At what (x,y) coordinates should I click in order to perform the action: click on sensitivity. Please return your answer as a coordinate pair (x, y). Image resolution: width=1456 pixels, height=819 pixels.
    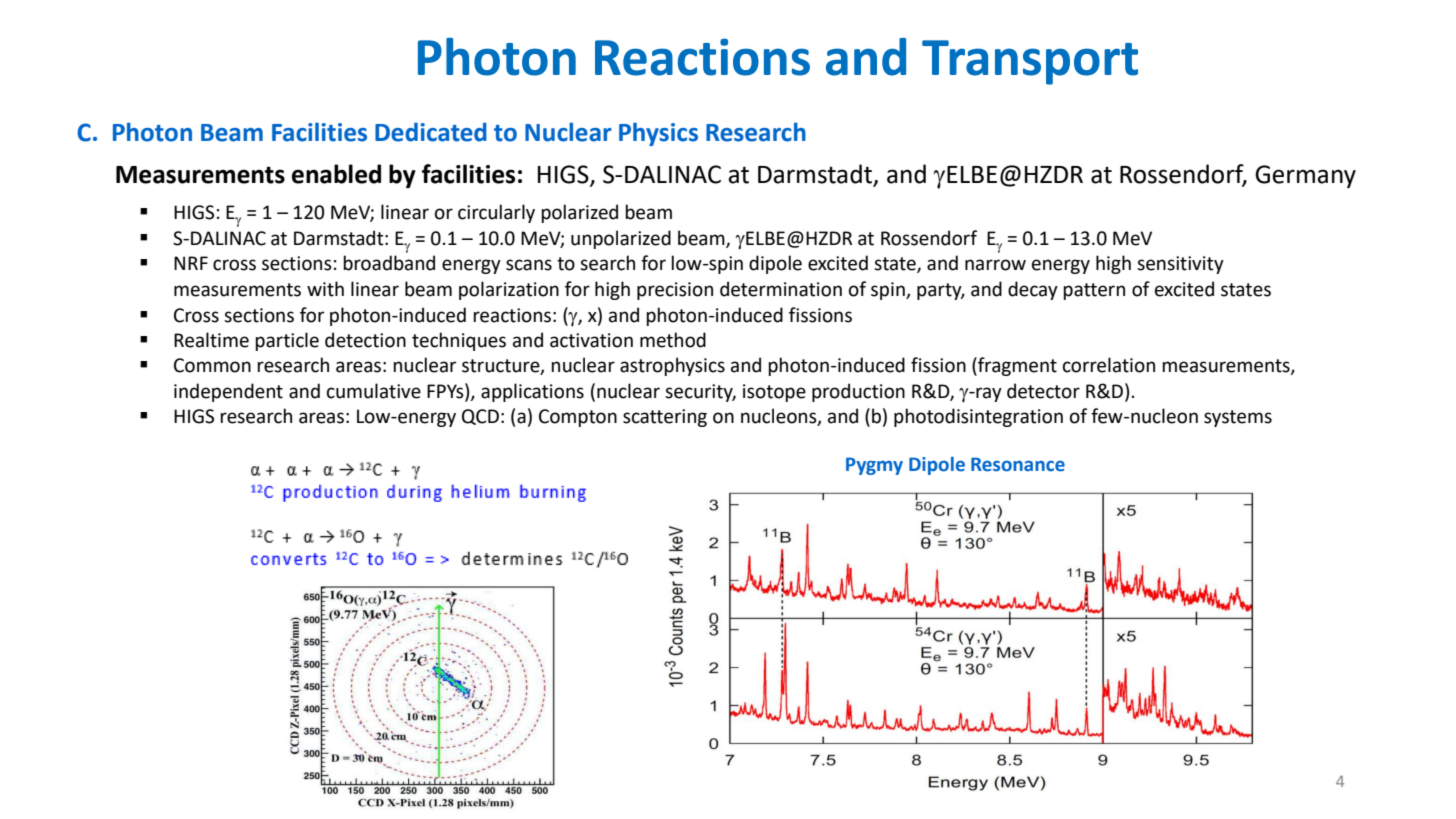
    Looking at the image, I should click on (1180, 265).
